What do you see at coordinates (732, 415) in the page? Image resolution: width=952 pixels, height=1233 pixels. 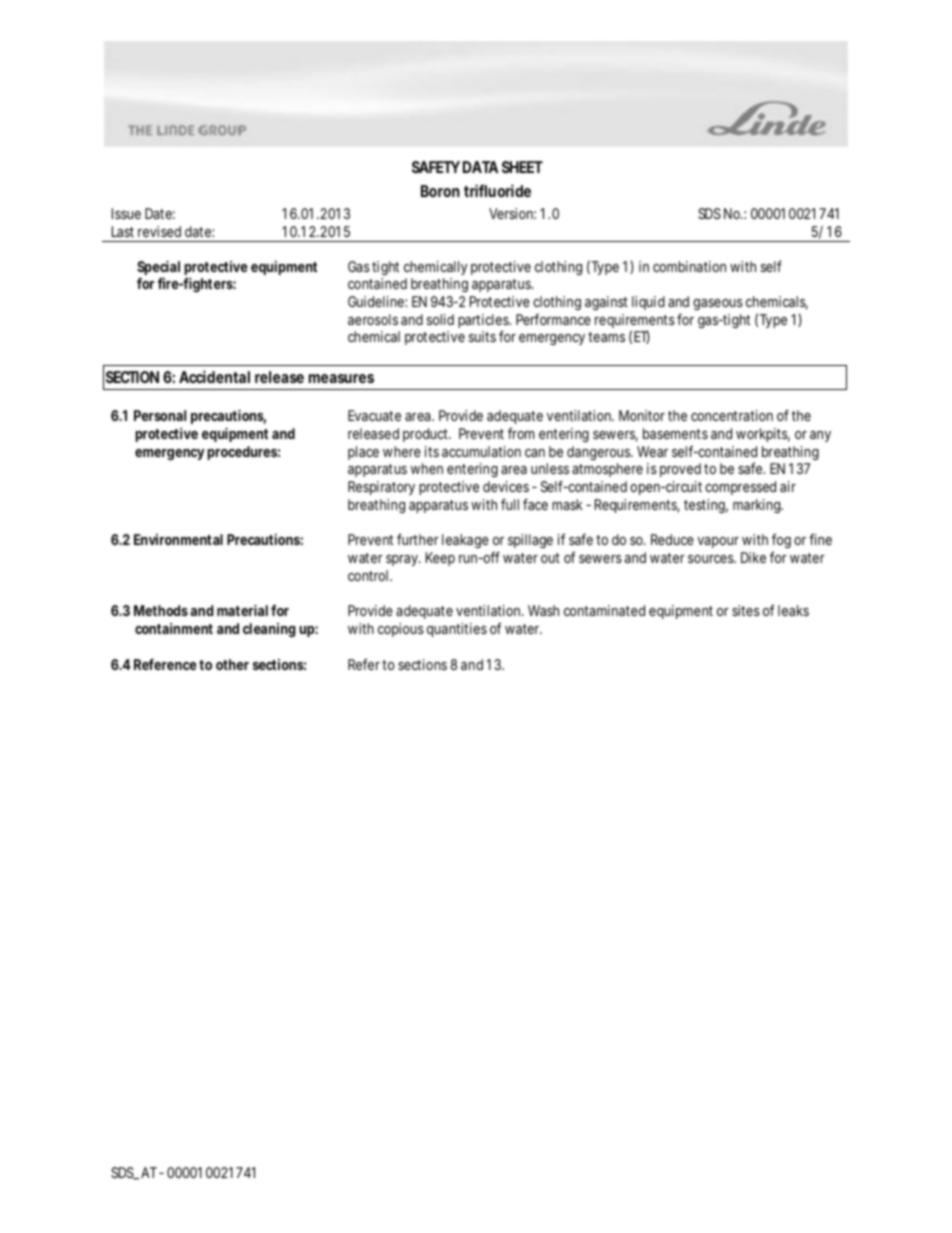 I see `concentration` at bounding box center [732, 415].
